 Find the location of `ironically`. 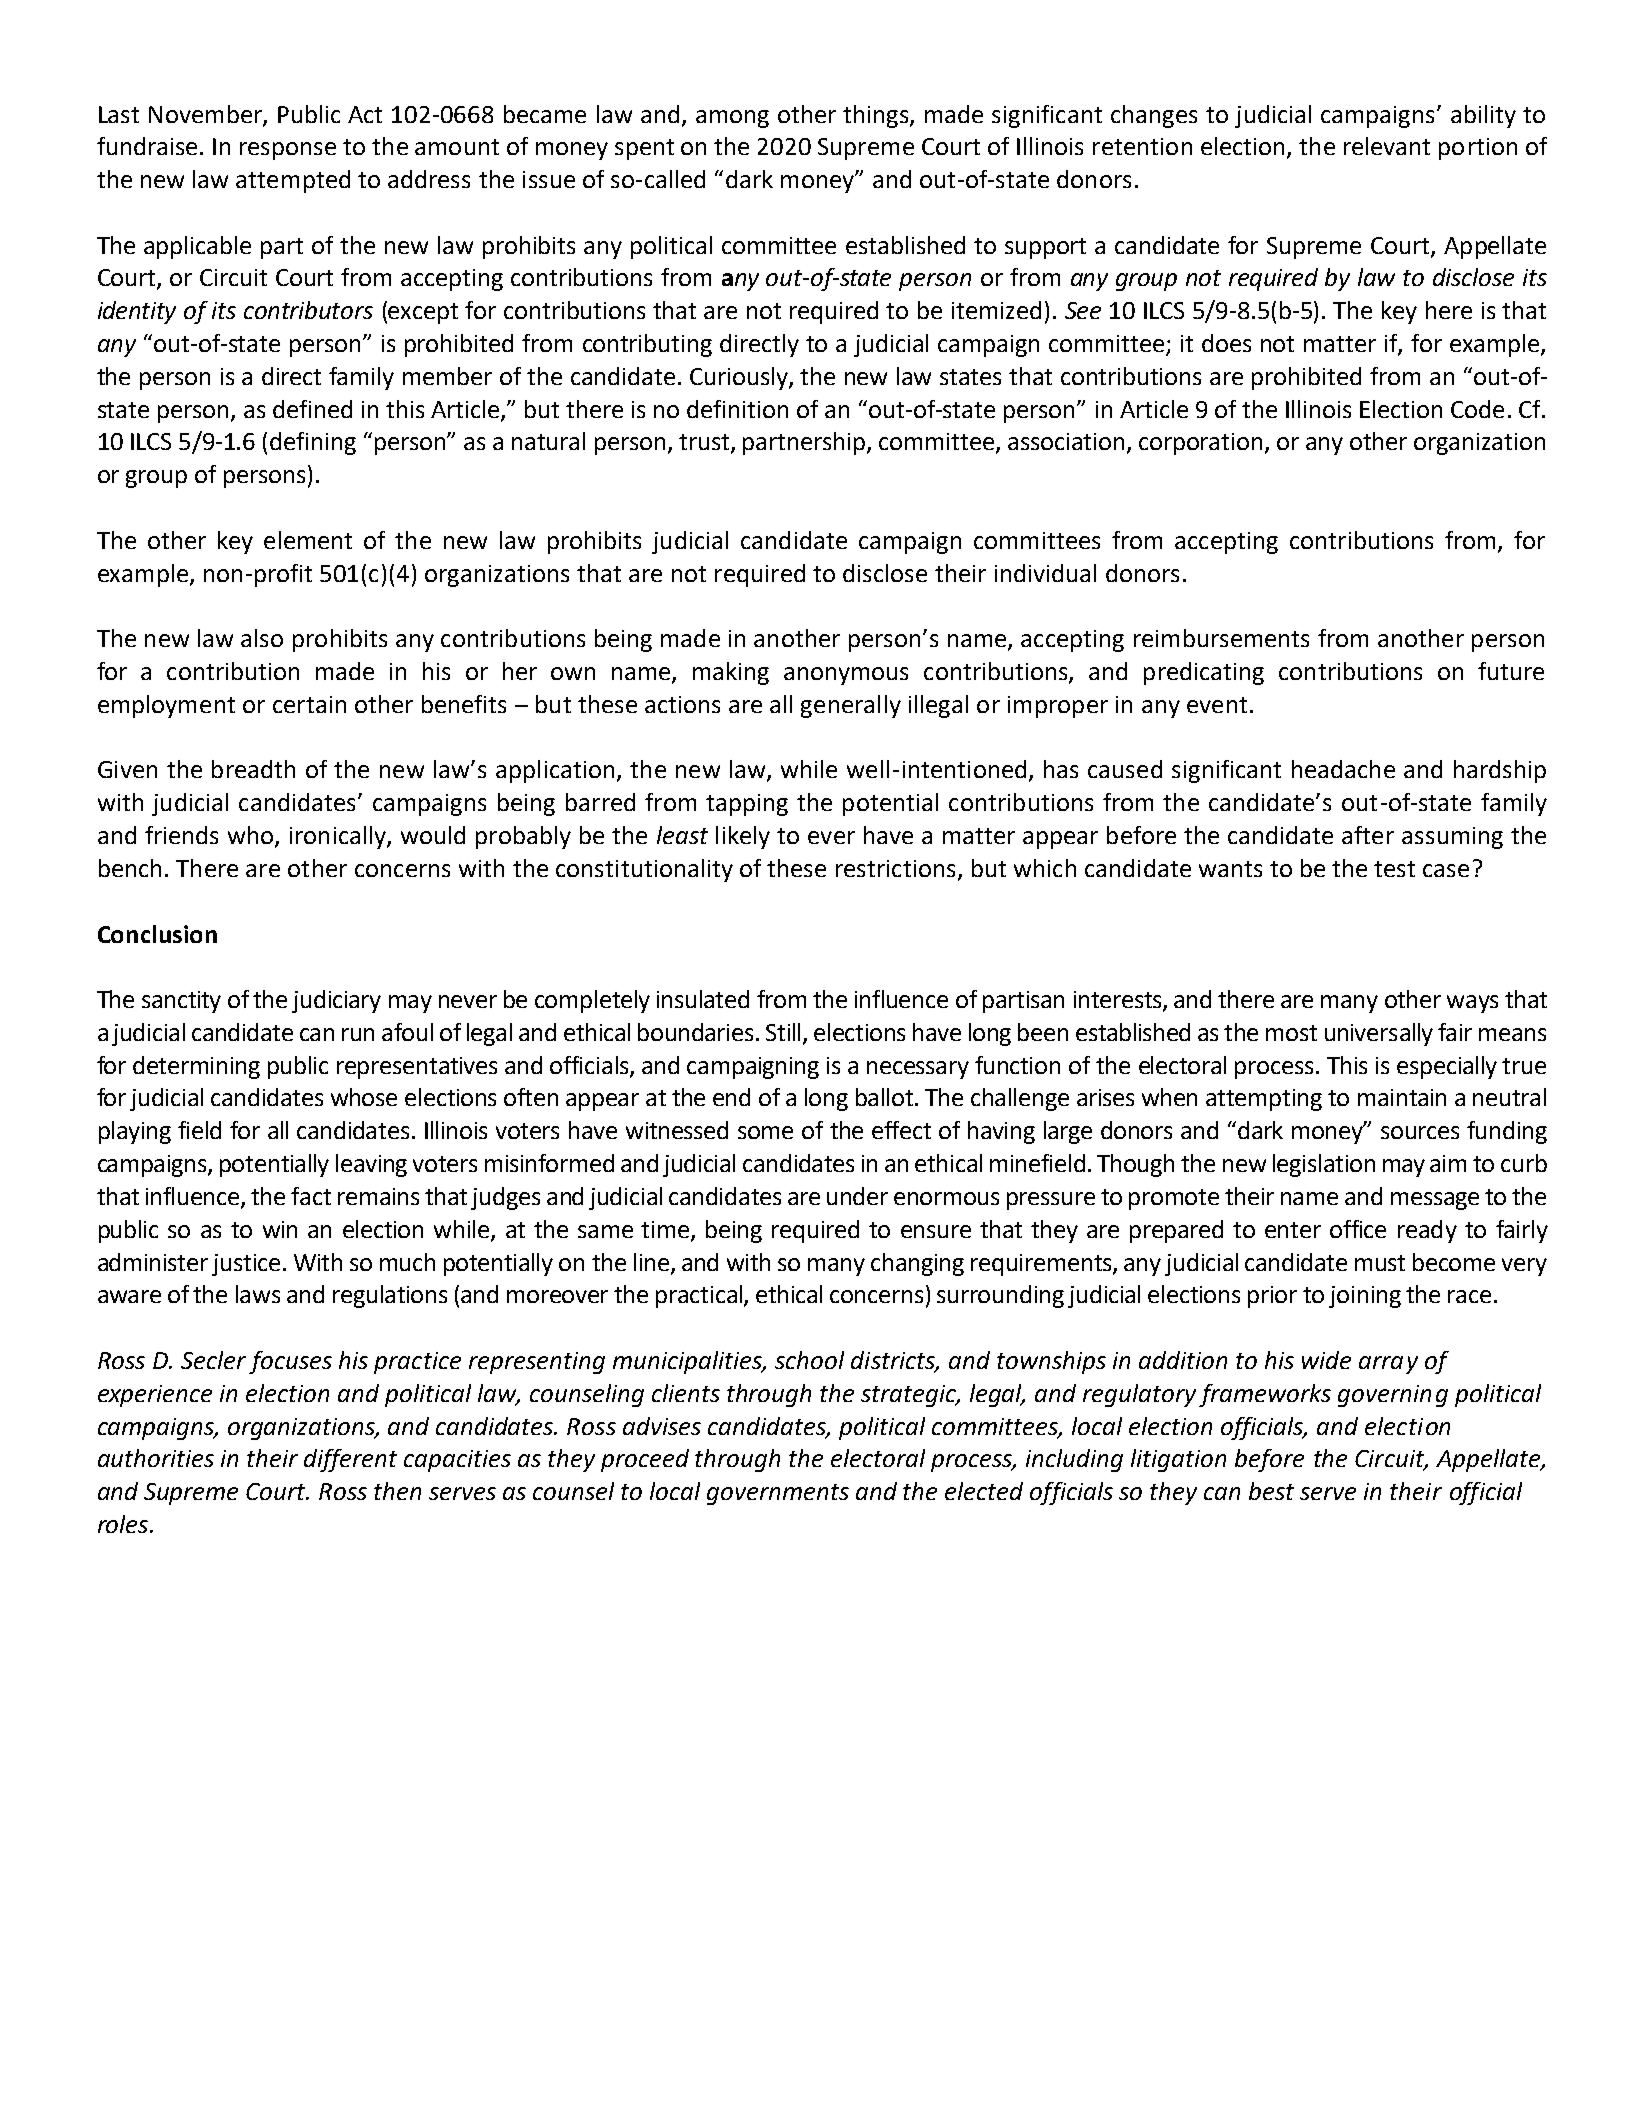

ironically is located at coordinates (339, 837).
